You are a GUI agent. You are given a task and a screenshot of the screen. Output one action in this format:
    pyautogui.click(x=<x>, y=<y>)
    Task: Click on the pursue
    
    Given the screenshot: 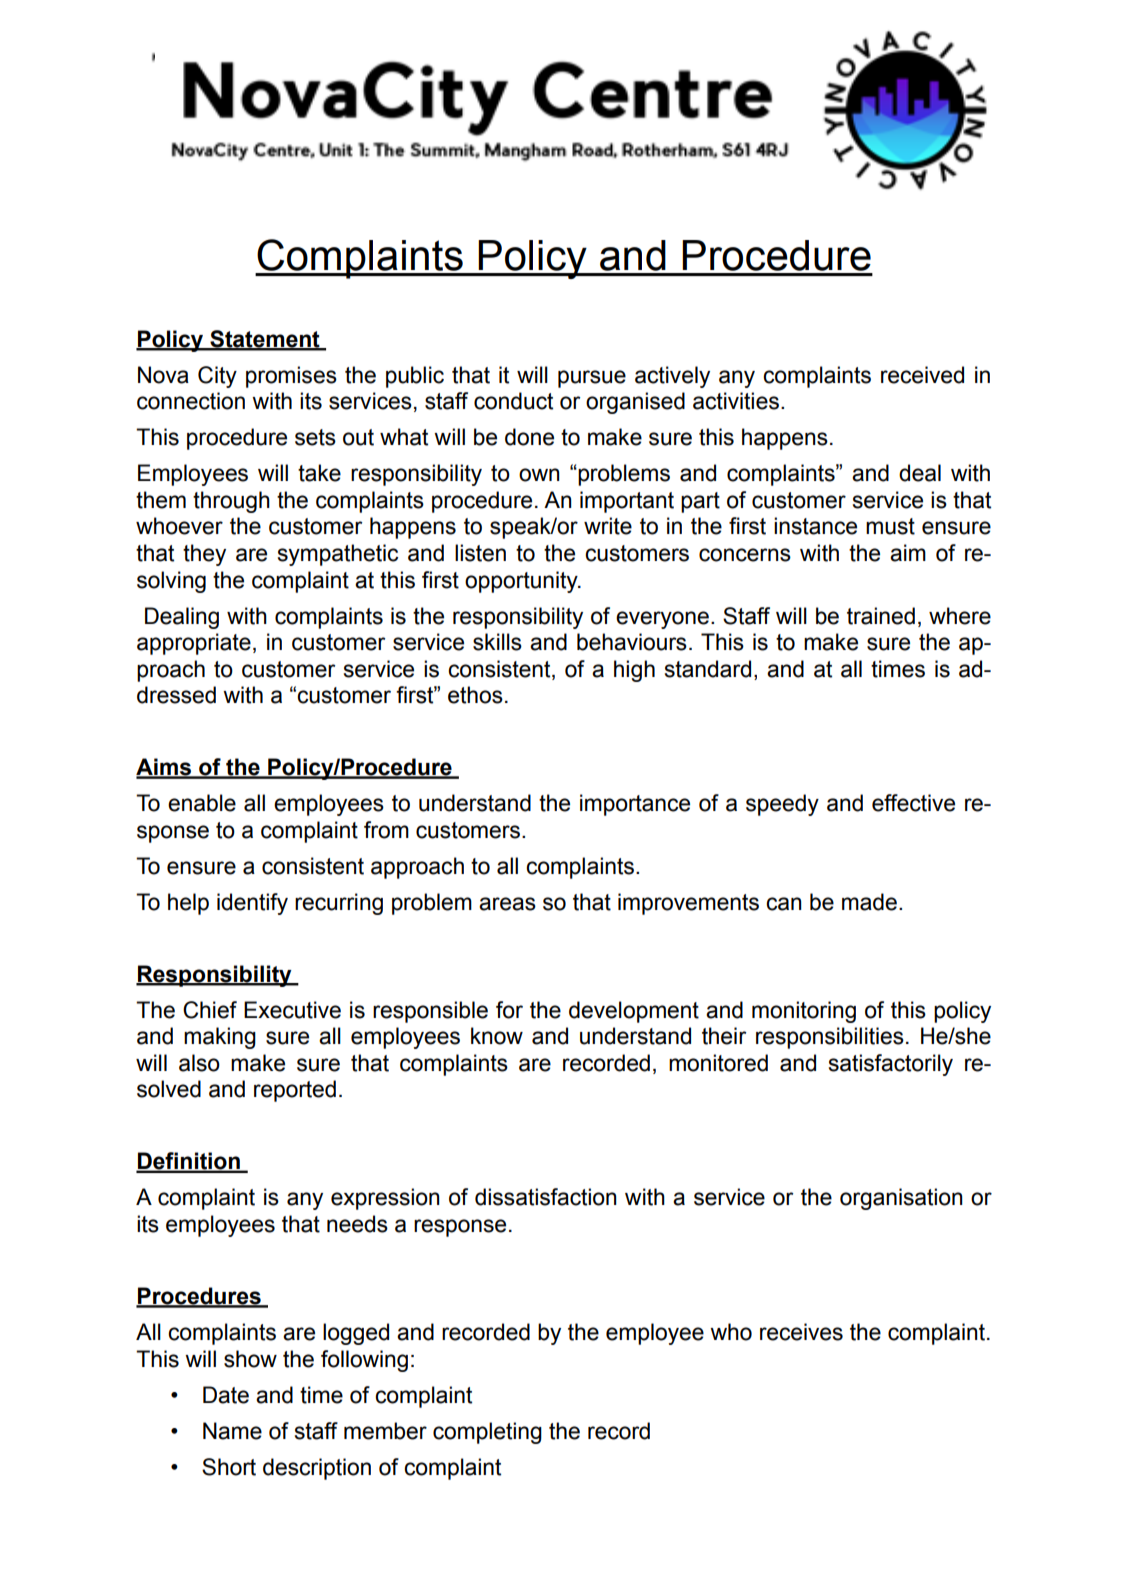 What is the action you would take?
    pyautogui.click(x=592, y=379)
